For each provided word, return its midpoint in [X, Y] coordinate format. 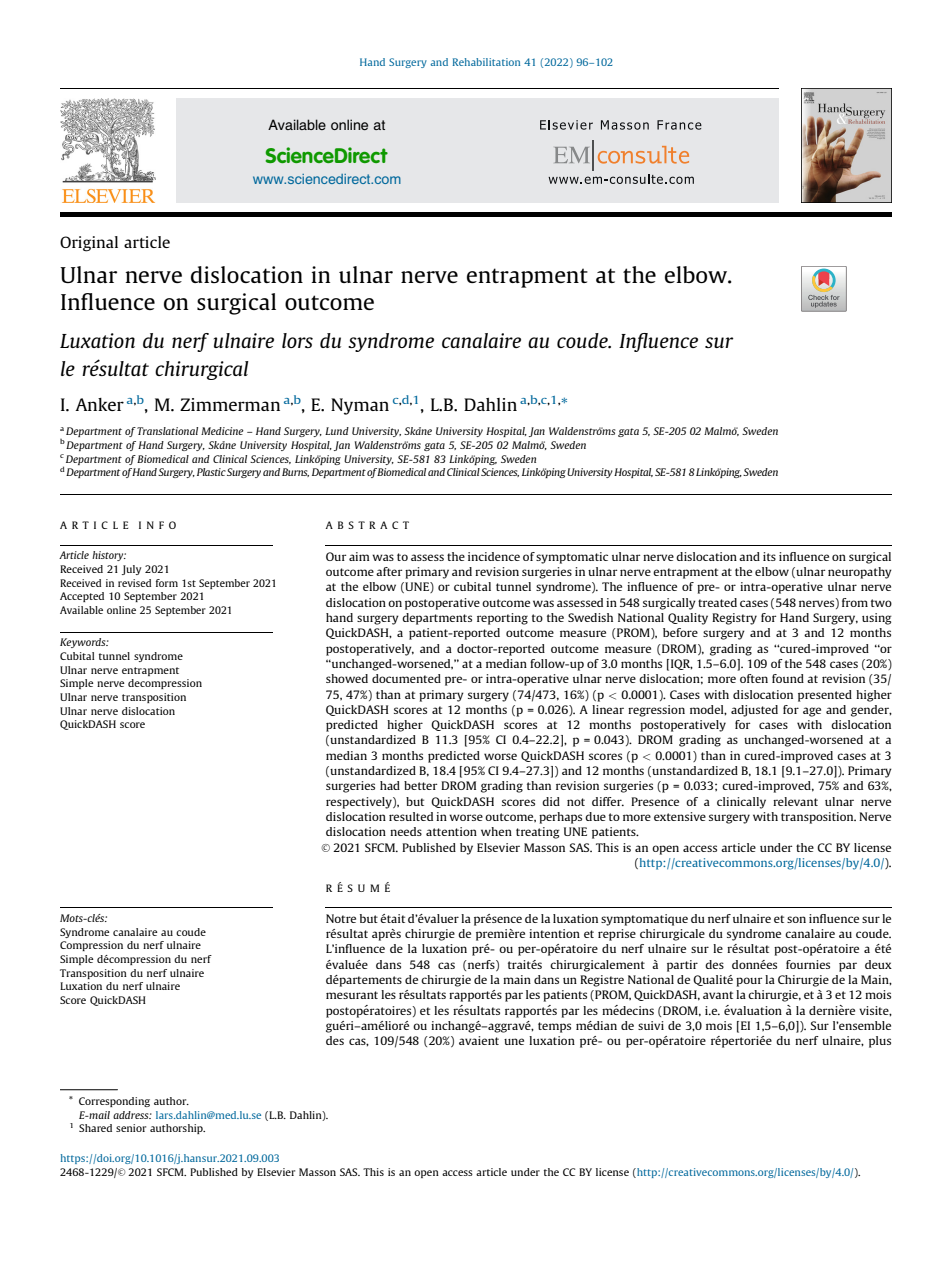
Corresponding [114, 1102]
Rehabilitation [486, 62]
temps [554, 1027]
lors [297, 340]
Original [89, 244]
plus [880, 1042]
